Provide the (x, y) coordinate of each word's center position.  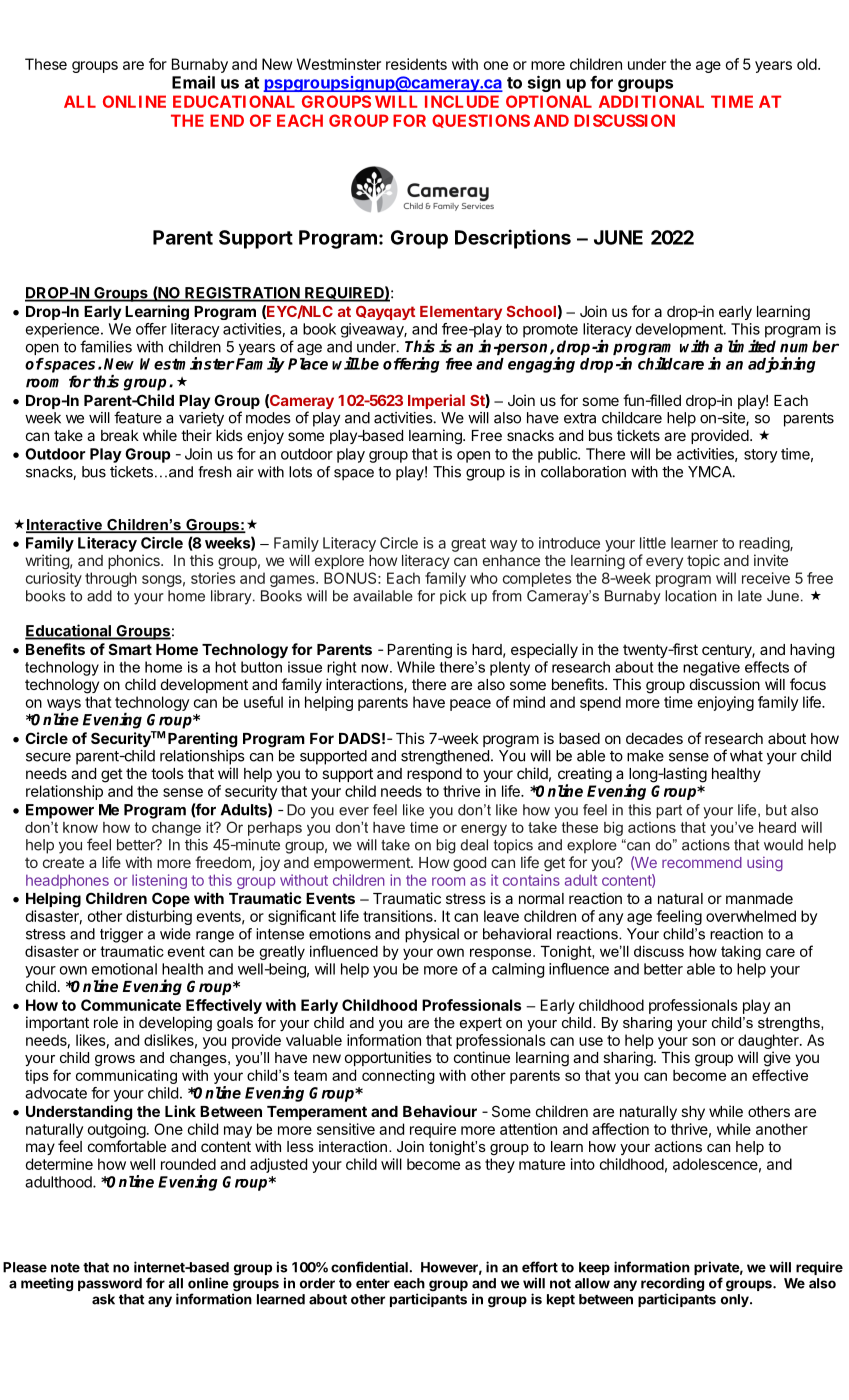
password (110, 1284)
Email (193, 82)
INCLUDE (462, 101)
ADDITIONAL (651, 101)
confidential (370, 1267)
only (736, 1300)
